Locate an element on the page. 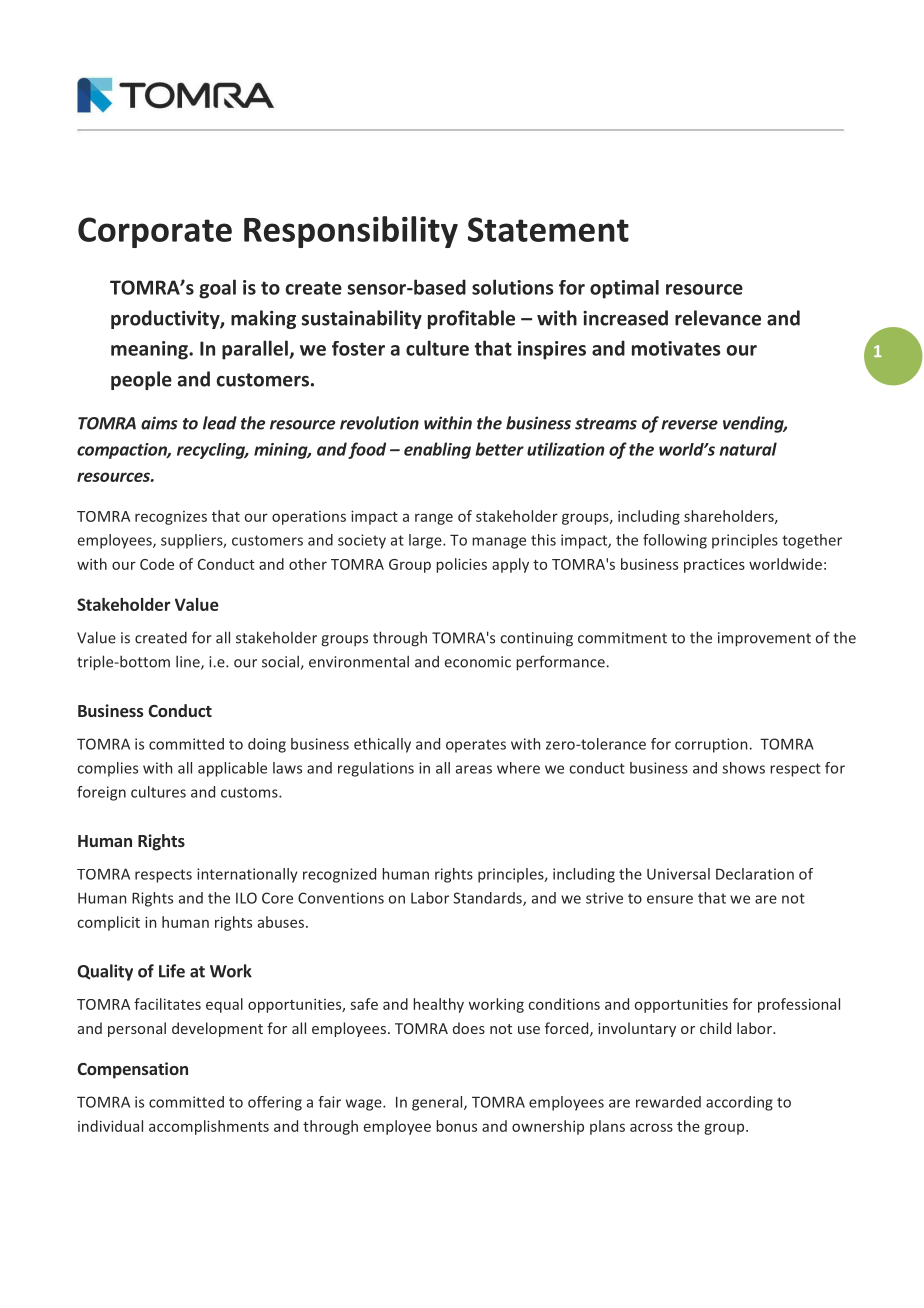 This document has width=924, height=1308. recognizes is located at coordinates (171, 518).
